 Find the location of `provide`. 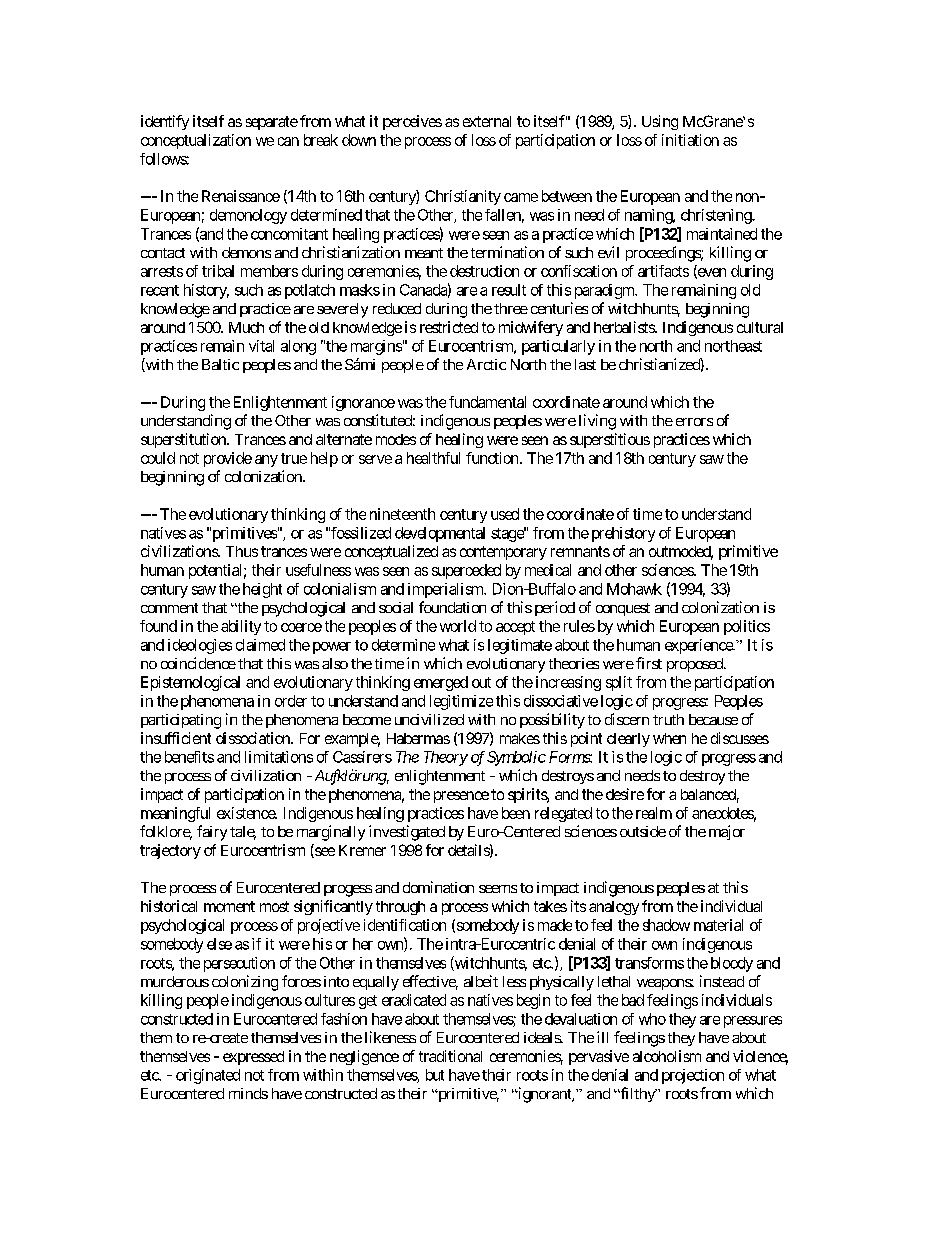

provide is located at coordinates (228, 459).
